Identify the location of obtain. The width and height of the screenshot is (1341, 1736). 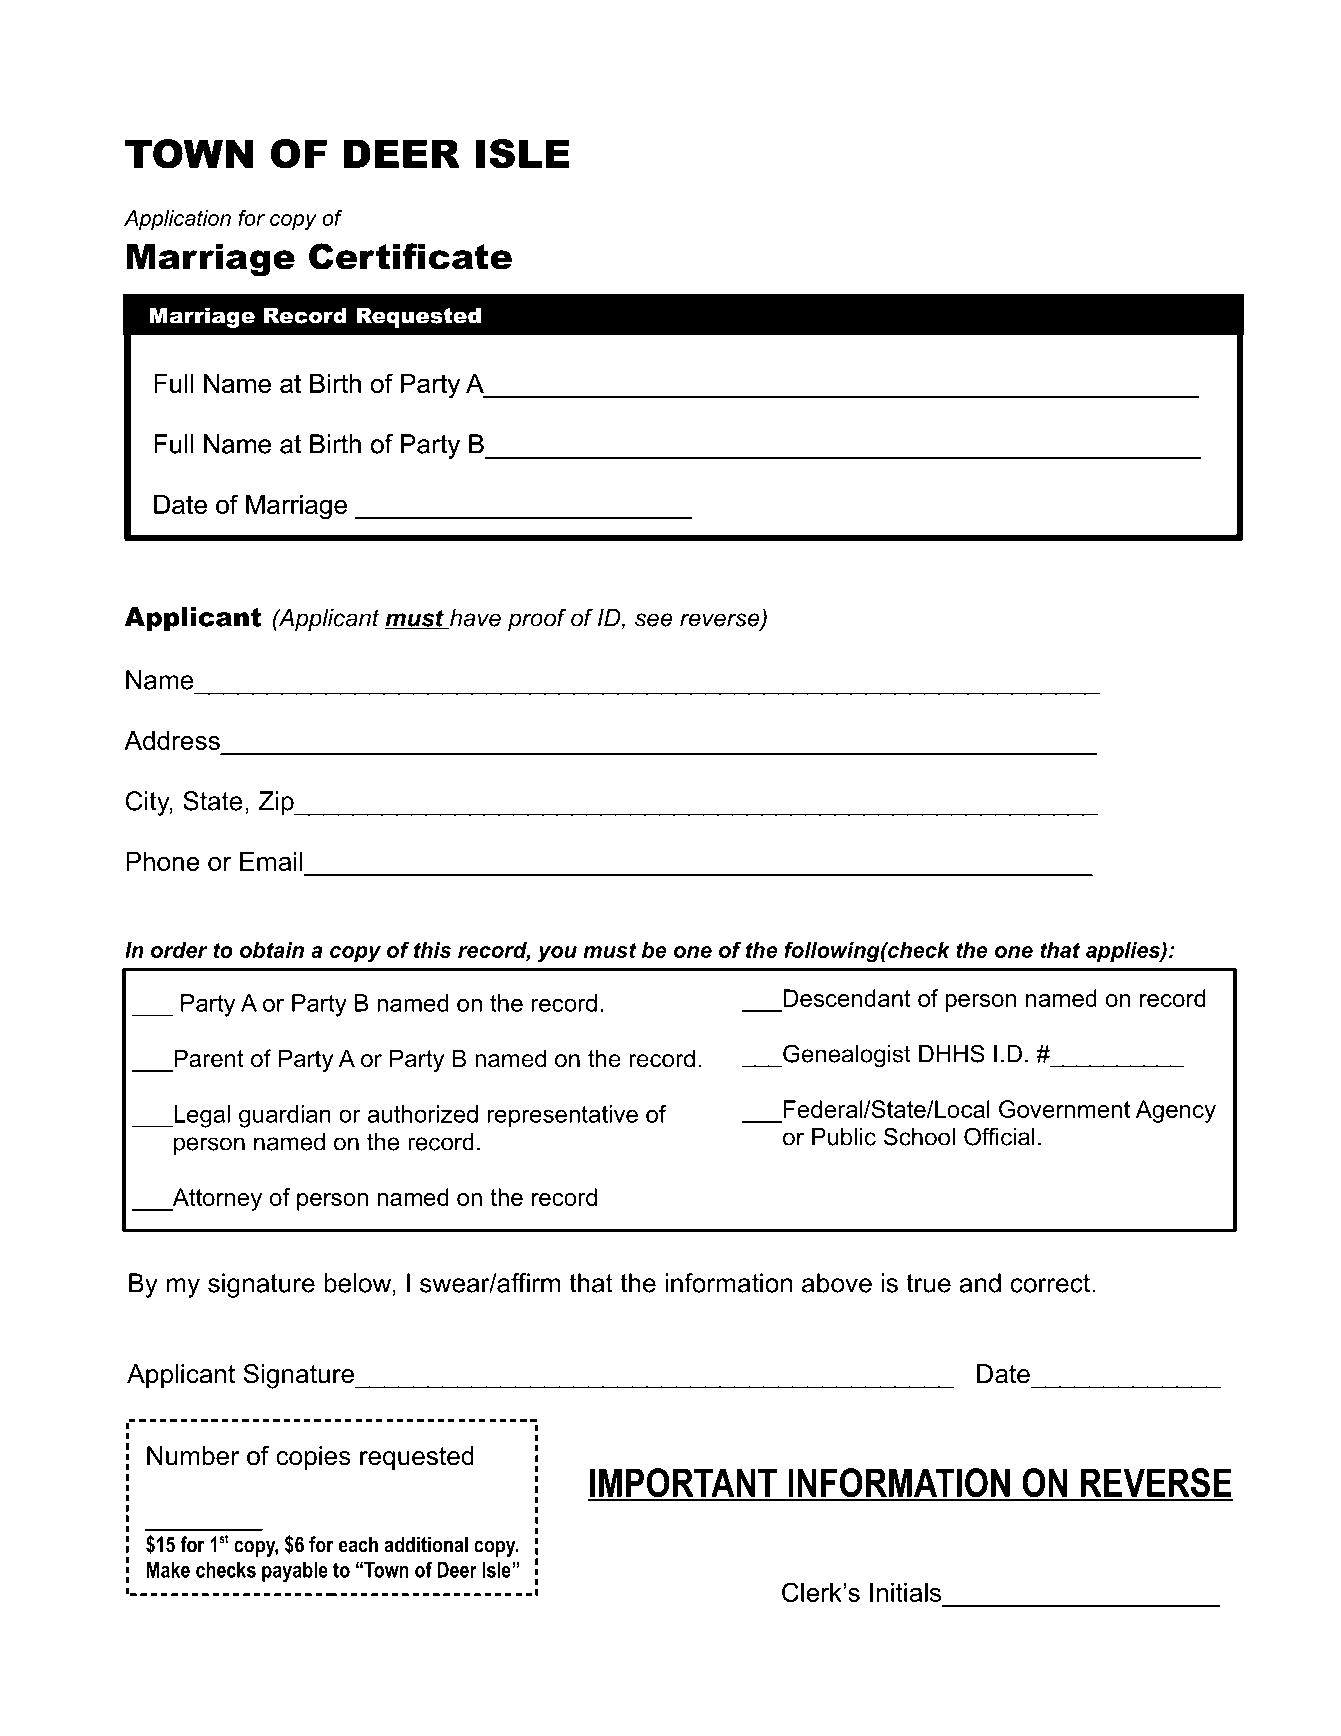
(272, 950).
